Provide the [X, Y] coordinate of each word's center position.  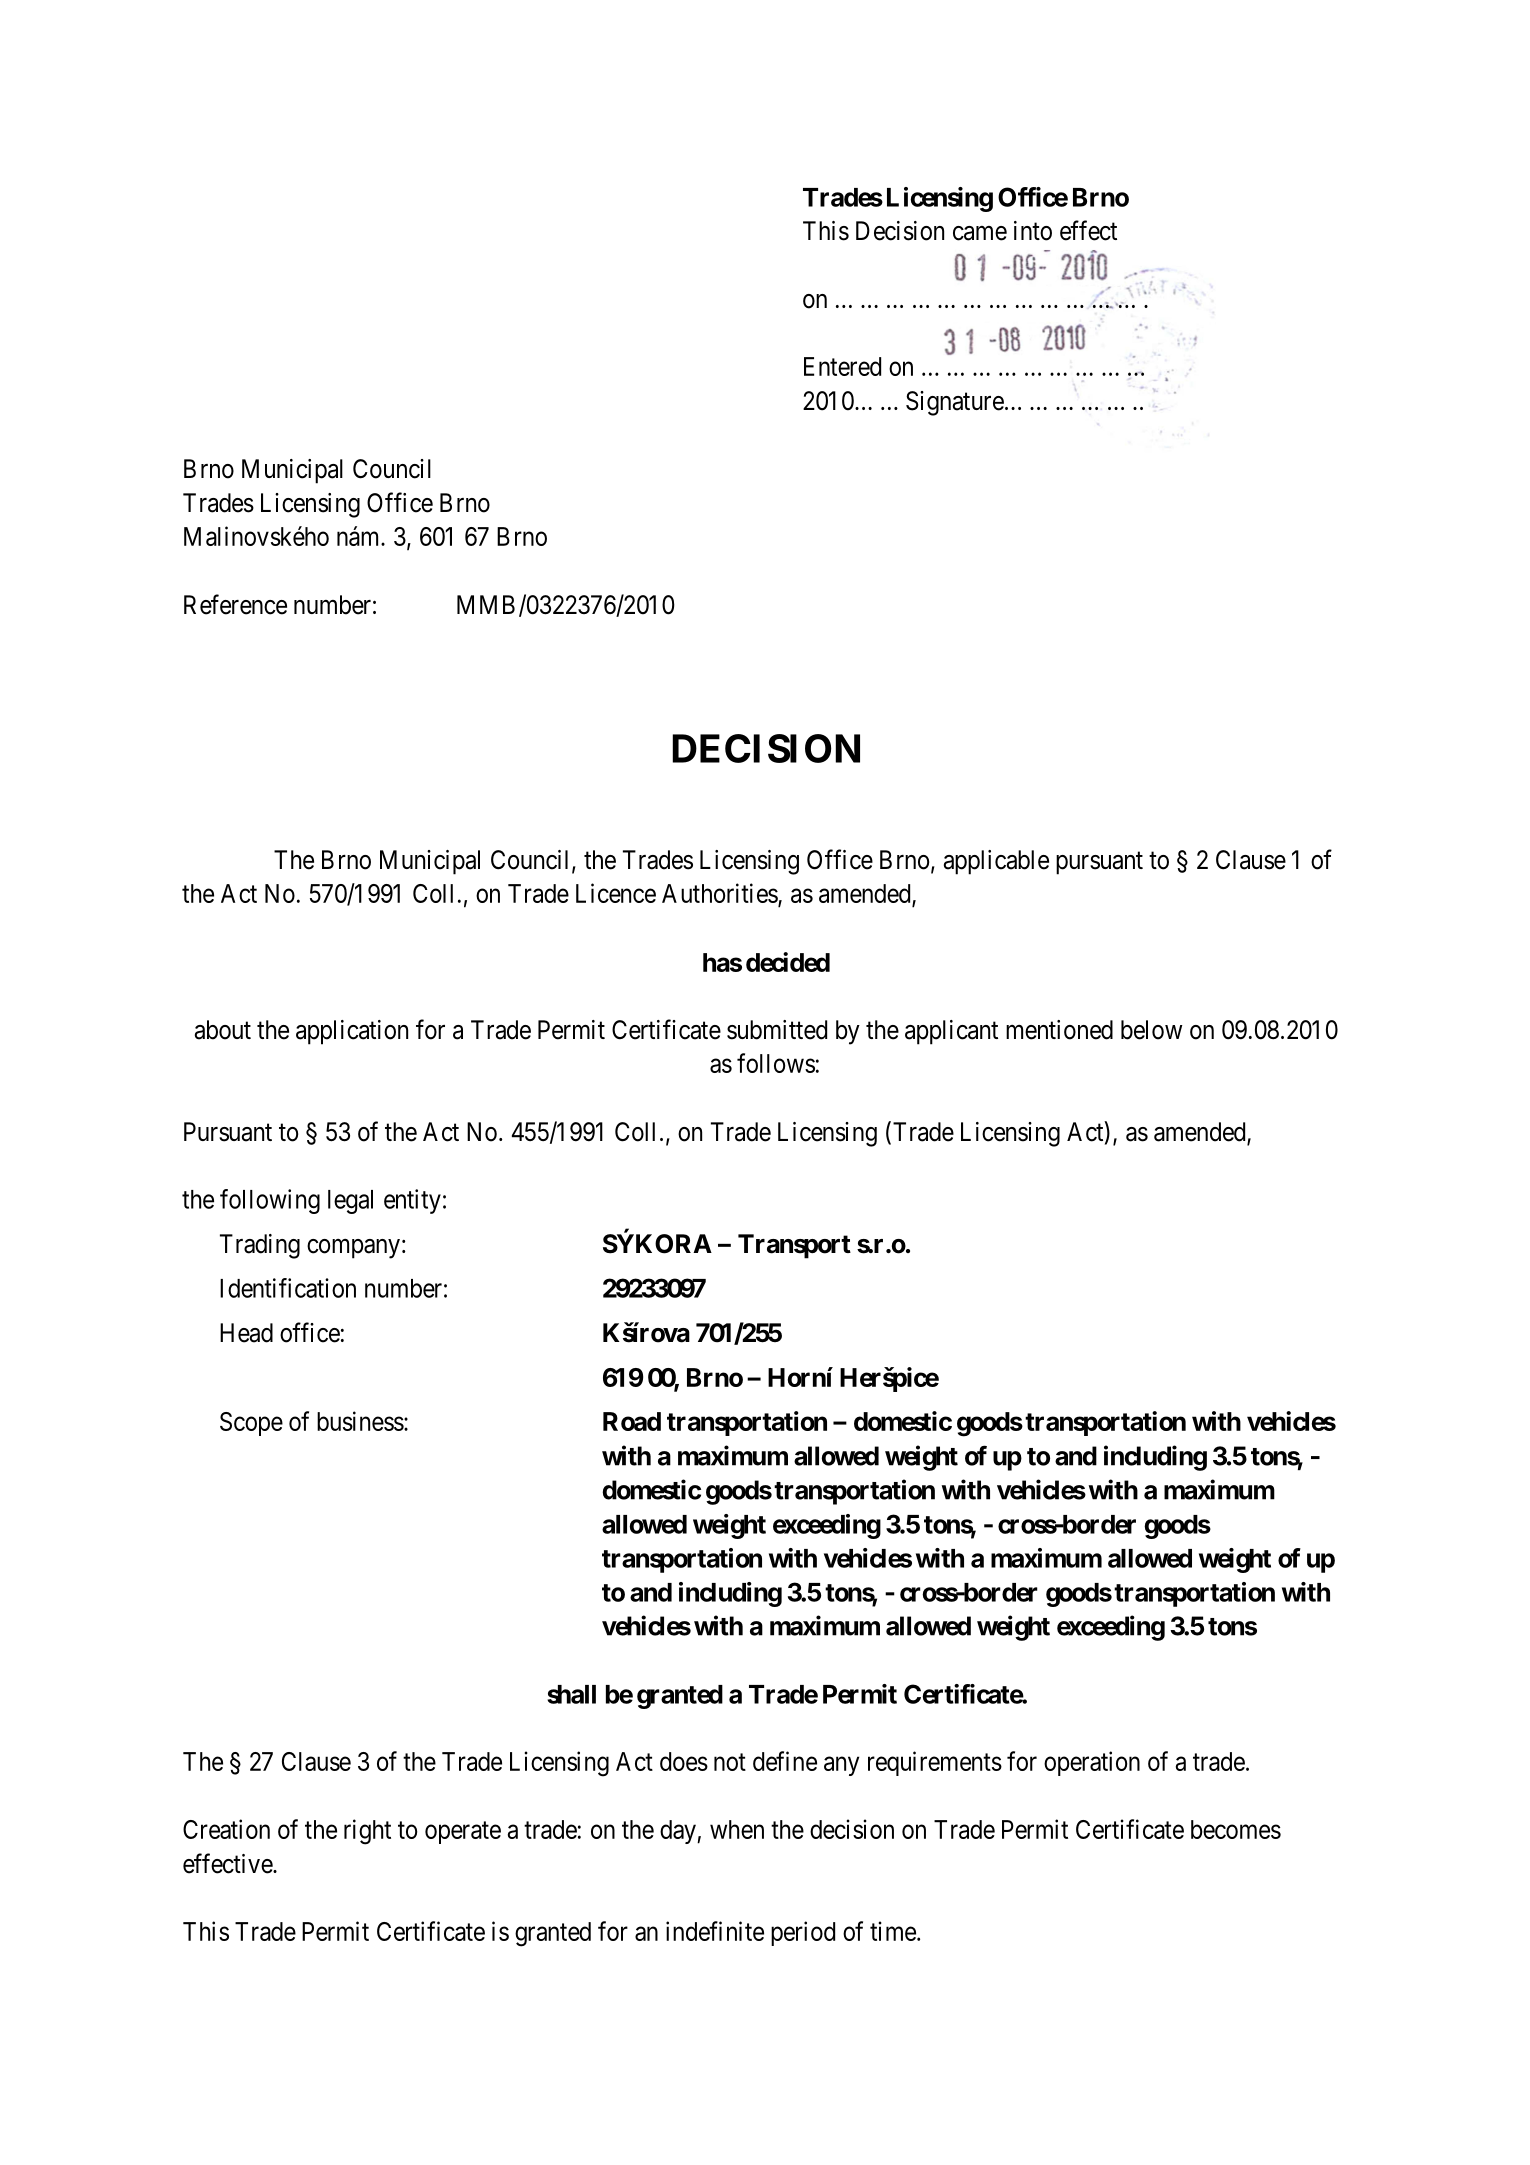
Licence [616, 893]
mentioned [1059, 1030]
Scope [251, 1424]
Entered [842, 366]
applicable [996, 862]
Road [632, 1421]
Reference [235, 604]
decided [788, 962]
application [352, 1032]
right [367, 1832]
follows [776, 1063]
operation [1092, 1763]
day [679, 1832]
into [1033, 231]
